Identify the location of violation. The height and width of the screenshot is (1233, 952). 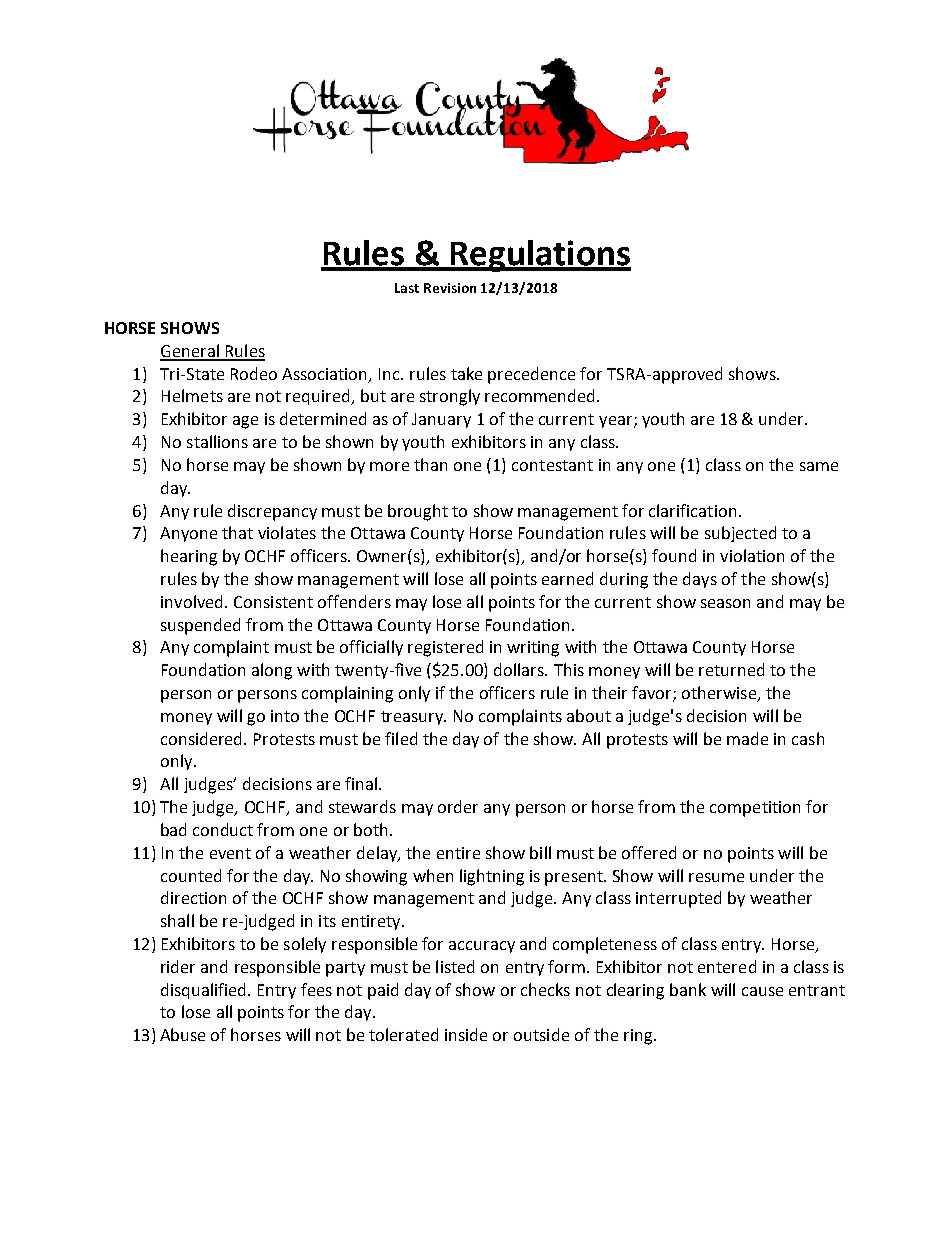
(752, 555).
